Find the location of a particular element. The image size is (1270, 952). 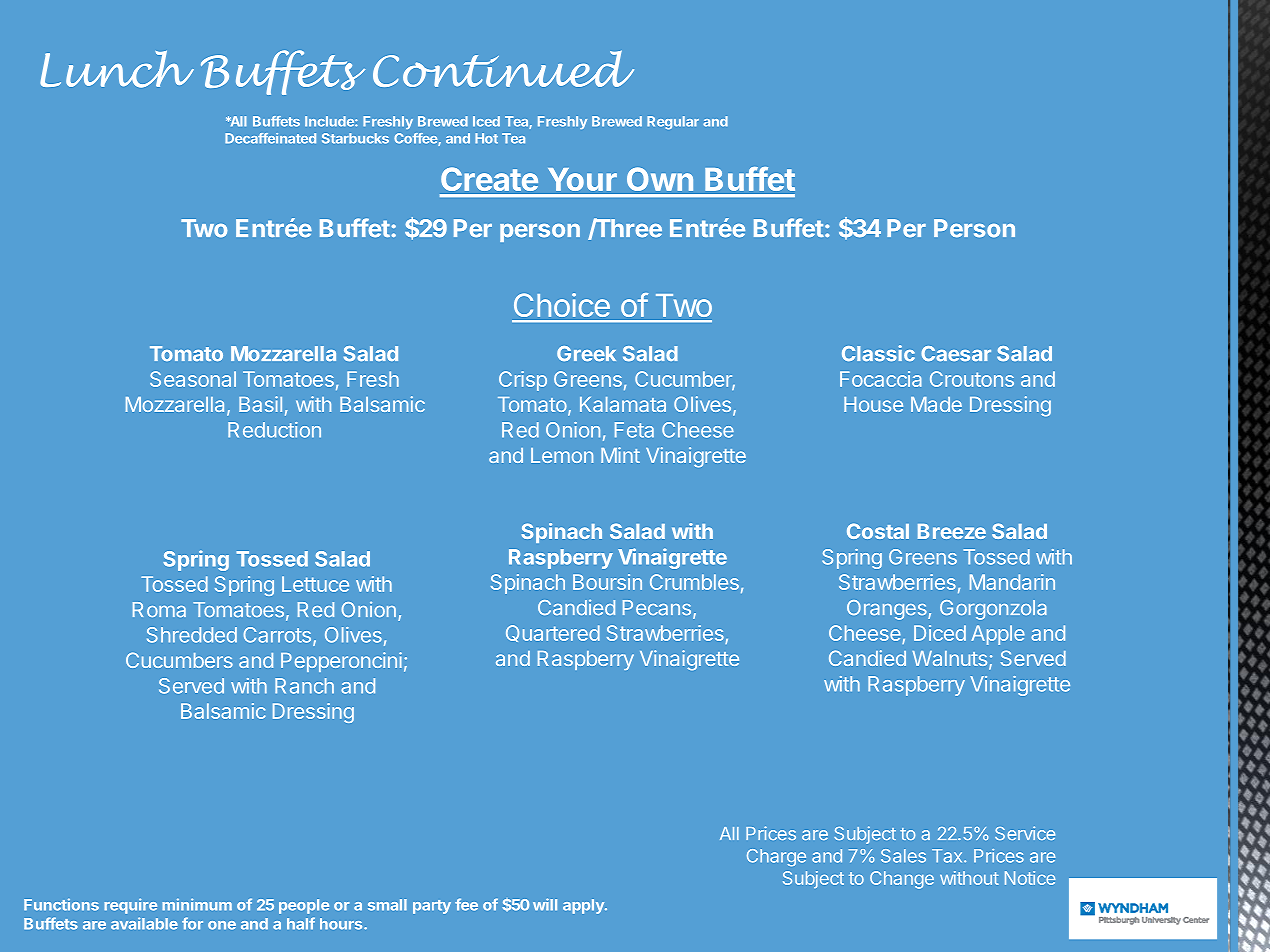

Roma is located at coordinates (159, 610).
